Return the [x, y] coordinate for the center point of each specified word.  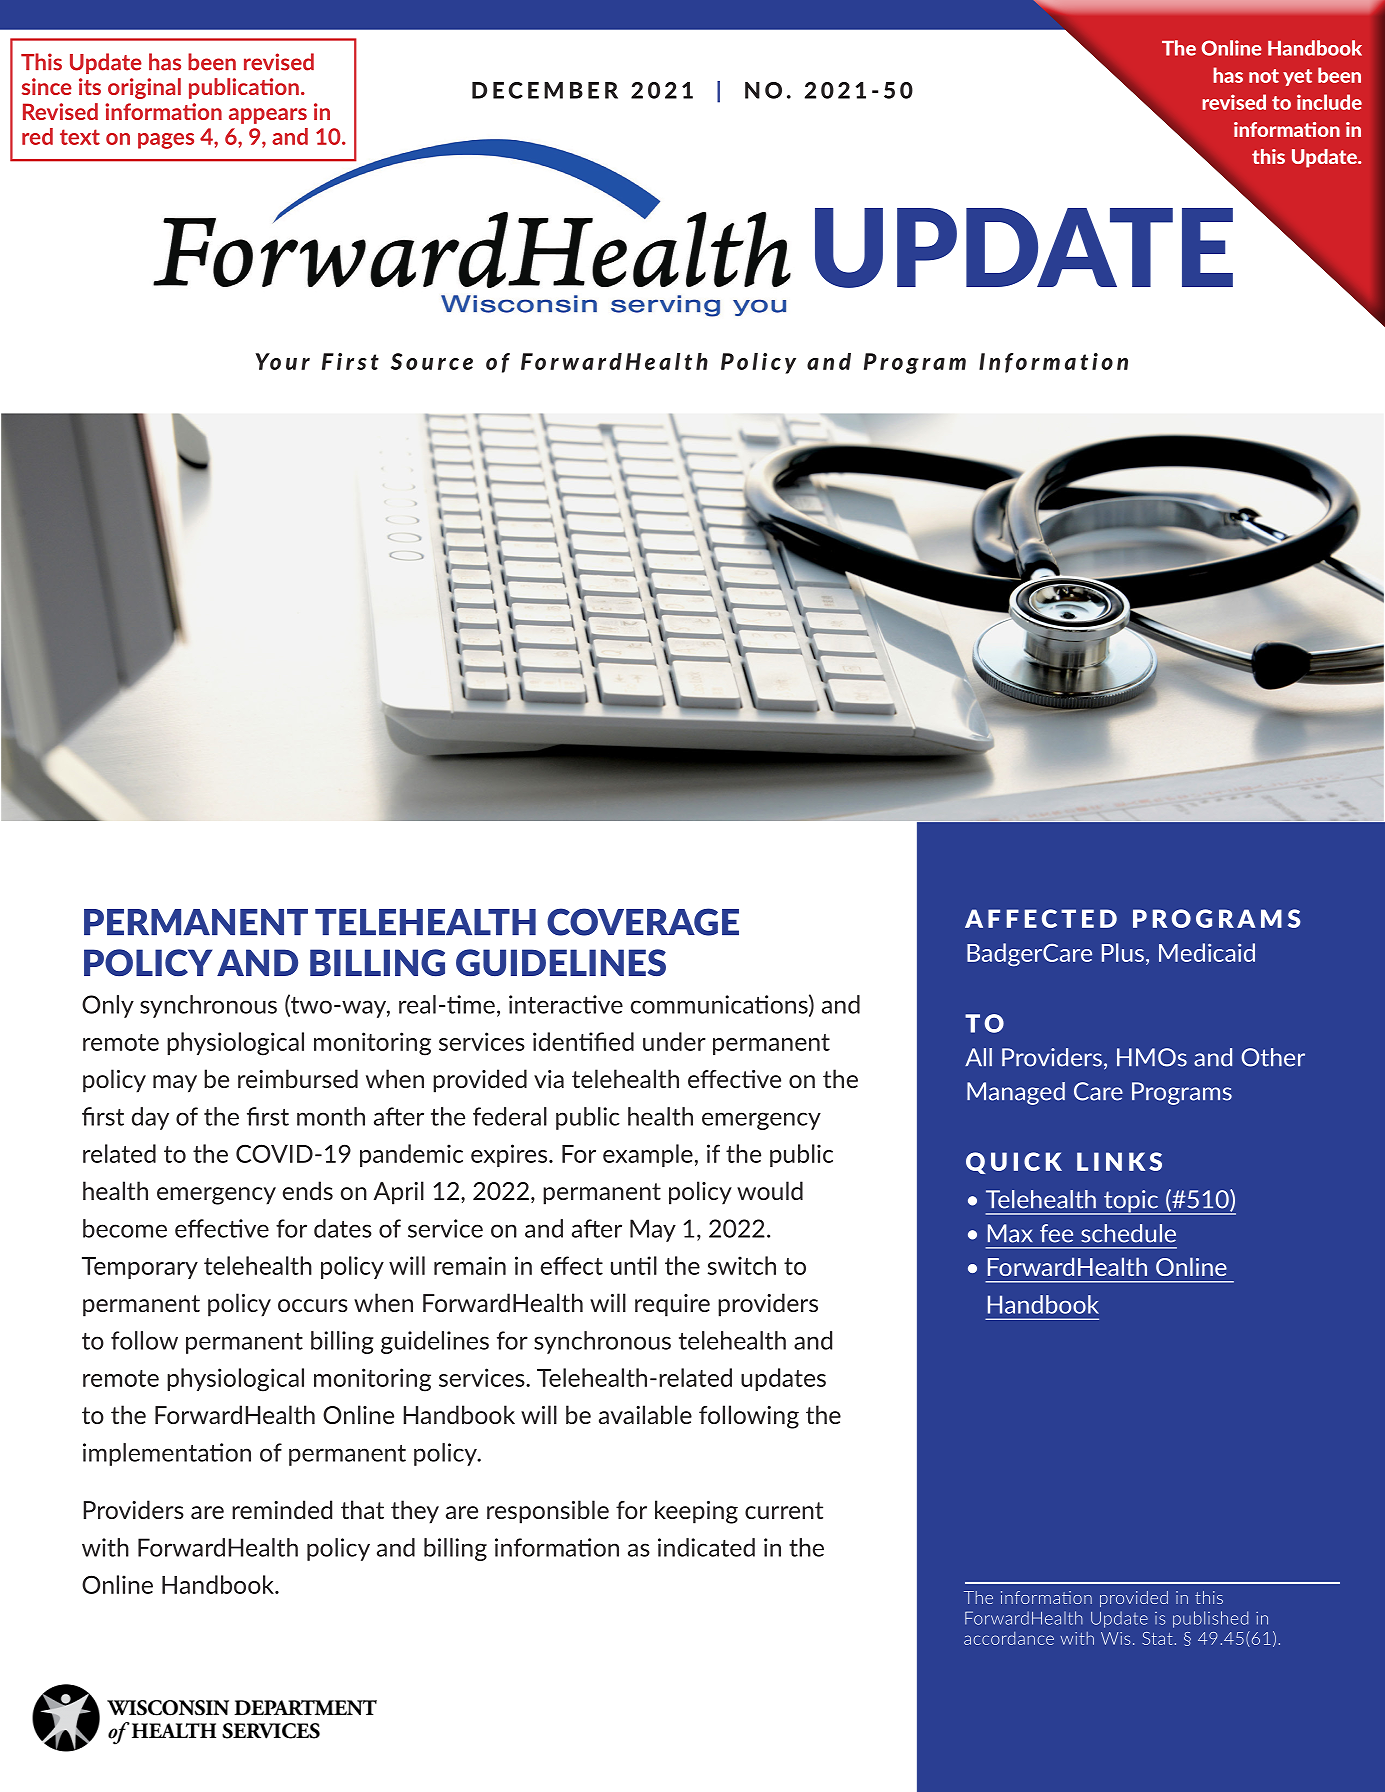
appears [268, 116]
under [674, 1041]
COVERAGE [643, 922]
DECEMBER [545, 90]
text [80, 137]
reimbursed [298, 1078]
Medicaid [1207, 952]
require [672, 1305]
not [1264, 76]
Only [108, 1006]
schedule [1128, 1233]
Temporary [140, 1268]
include [1329, 102]
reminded [282, 1509]
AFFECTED [1041, 918]
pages [166, 141]
